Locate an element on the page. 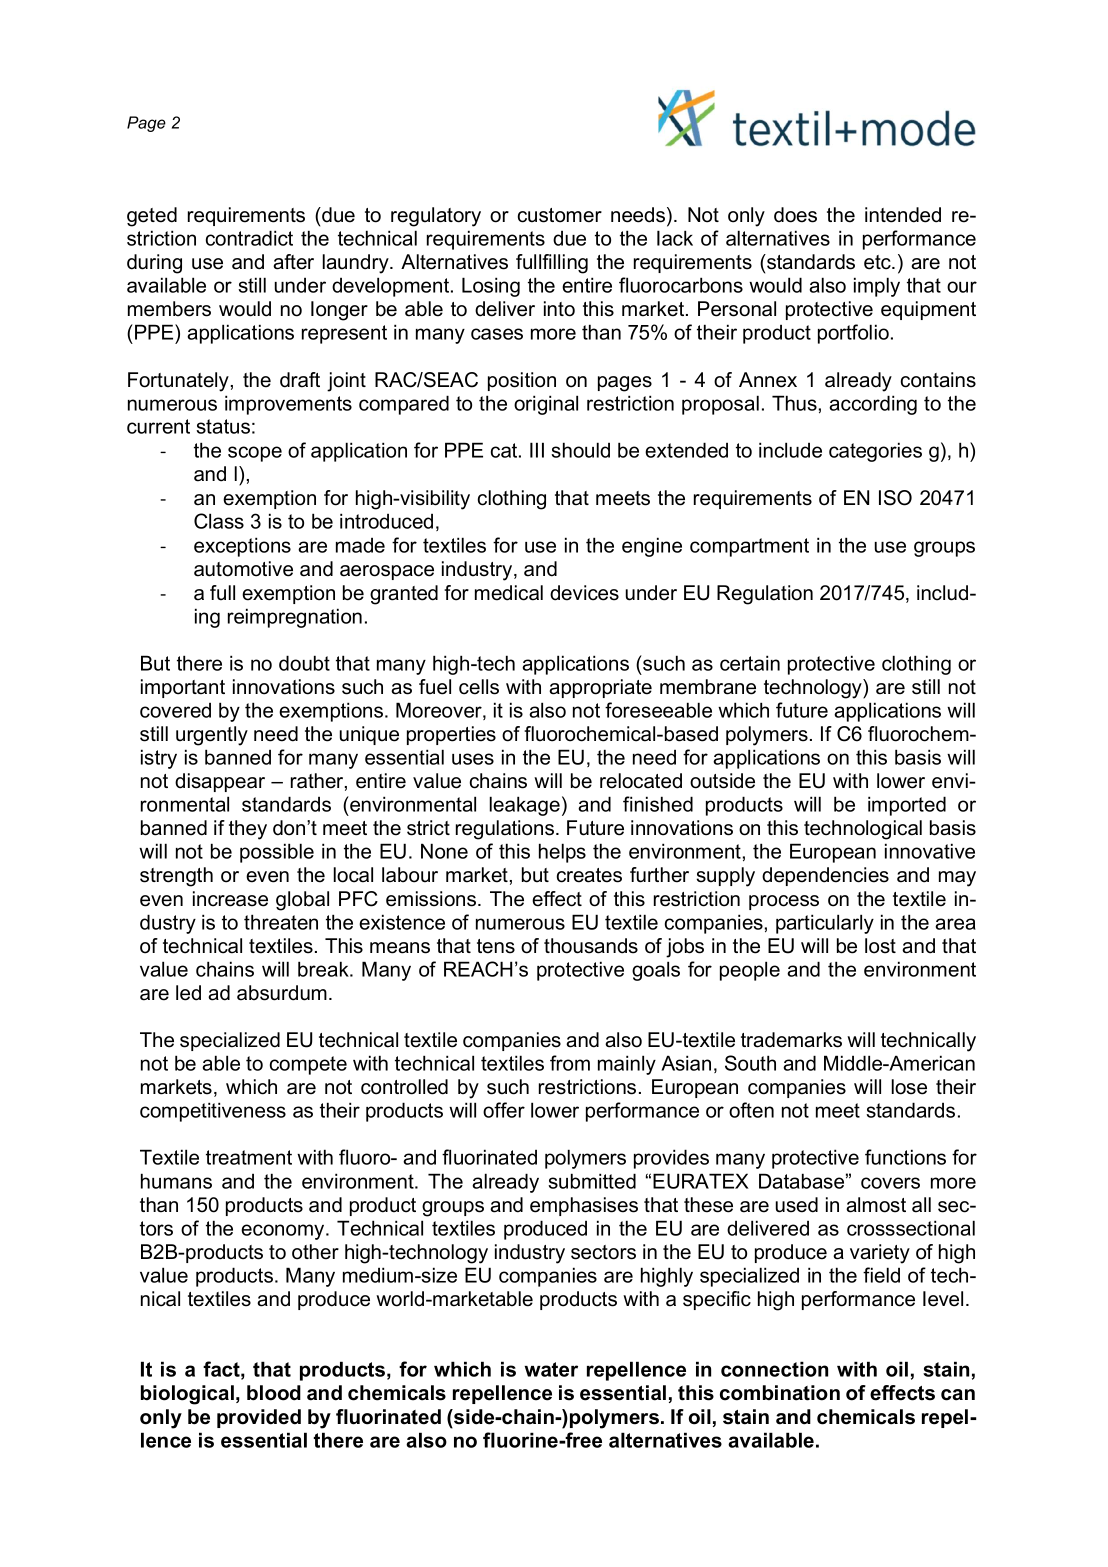 This document has height=1567, width=1108. ISO is located at coordinates (895, 498).
